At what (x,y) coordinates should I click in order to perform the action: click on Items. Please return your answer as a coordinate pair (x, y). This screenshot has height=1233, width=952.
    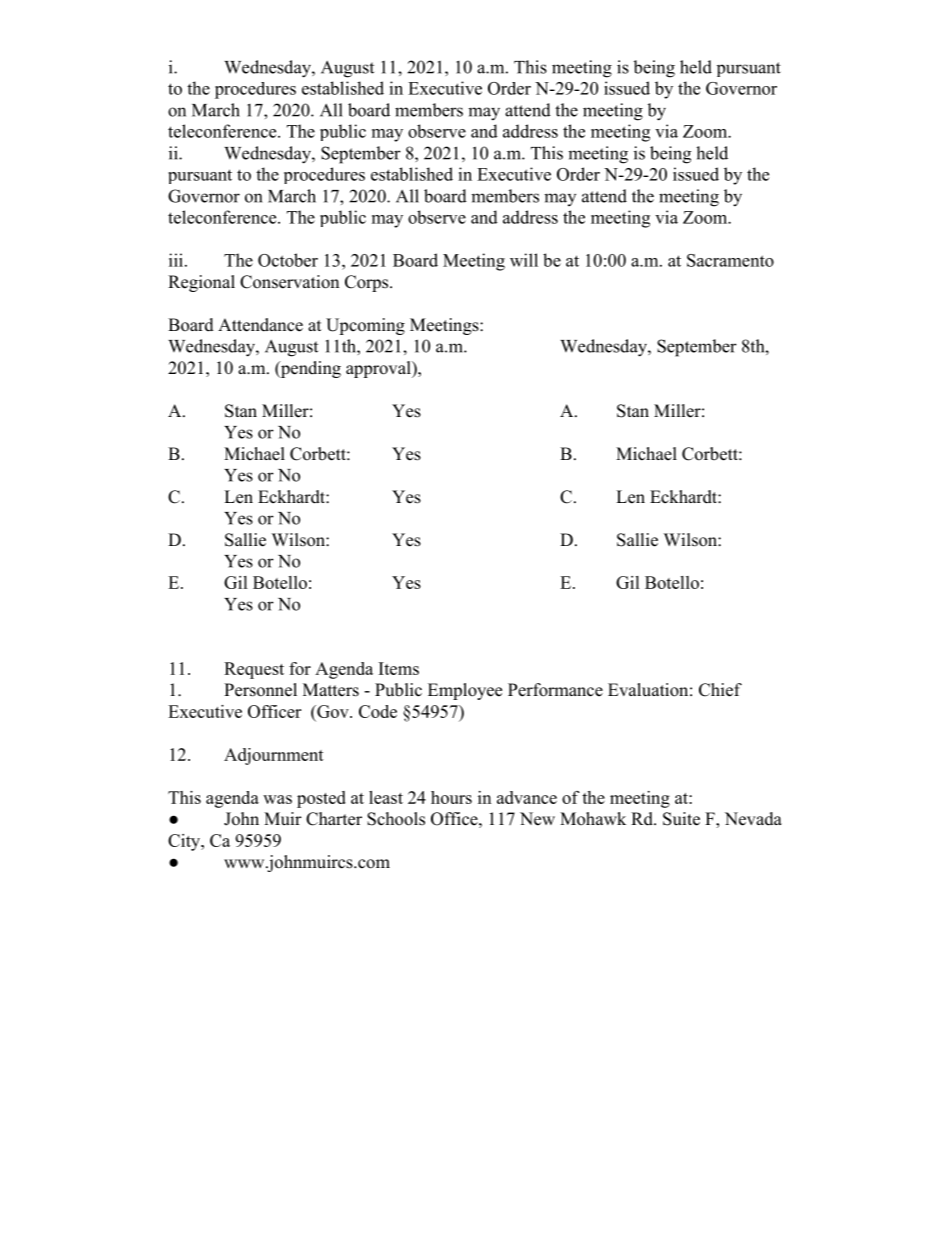
    Looking at the image, I should click on (399, 668).
